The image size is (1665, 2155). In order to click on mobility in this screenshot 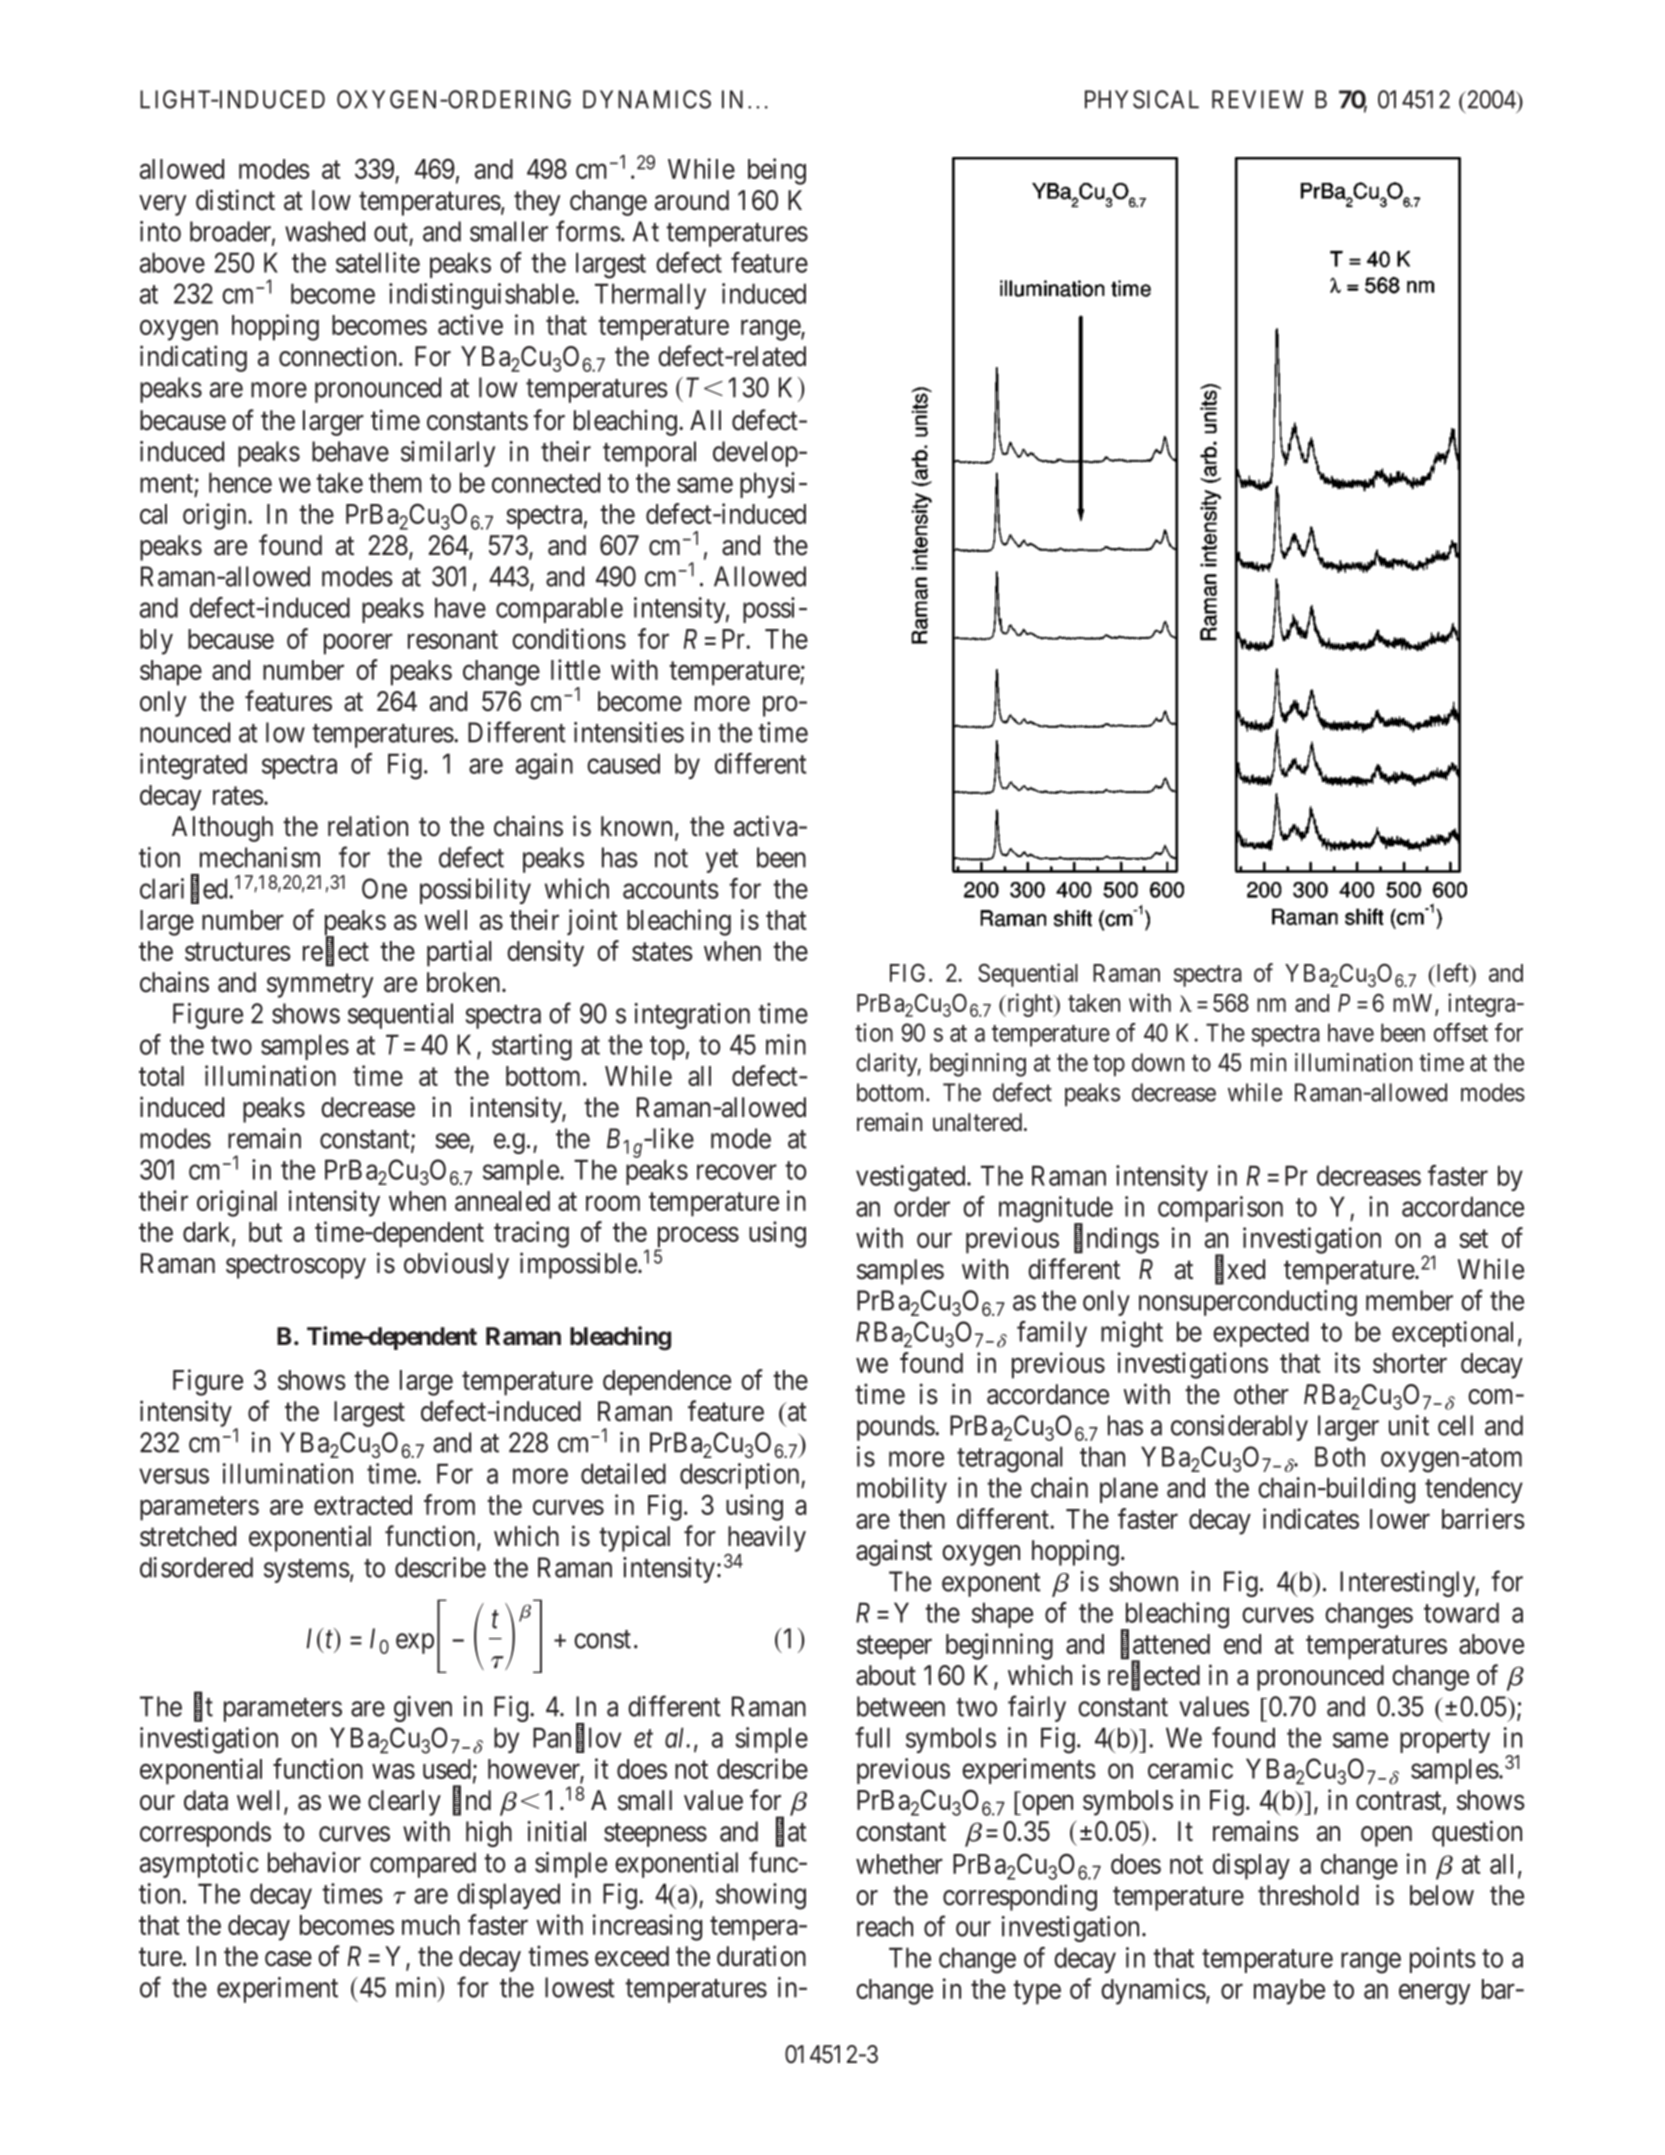, I will do `click(902, 1490)`.
